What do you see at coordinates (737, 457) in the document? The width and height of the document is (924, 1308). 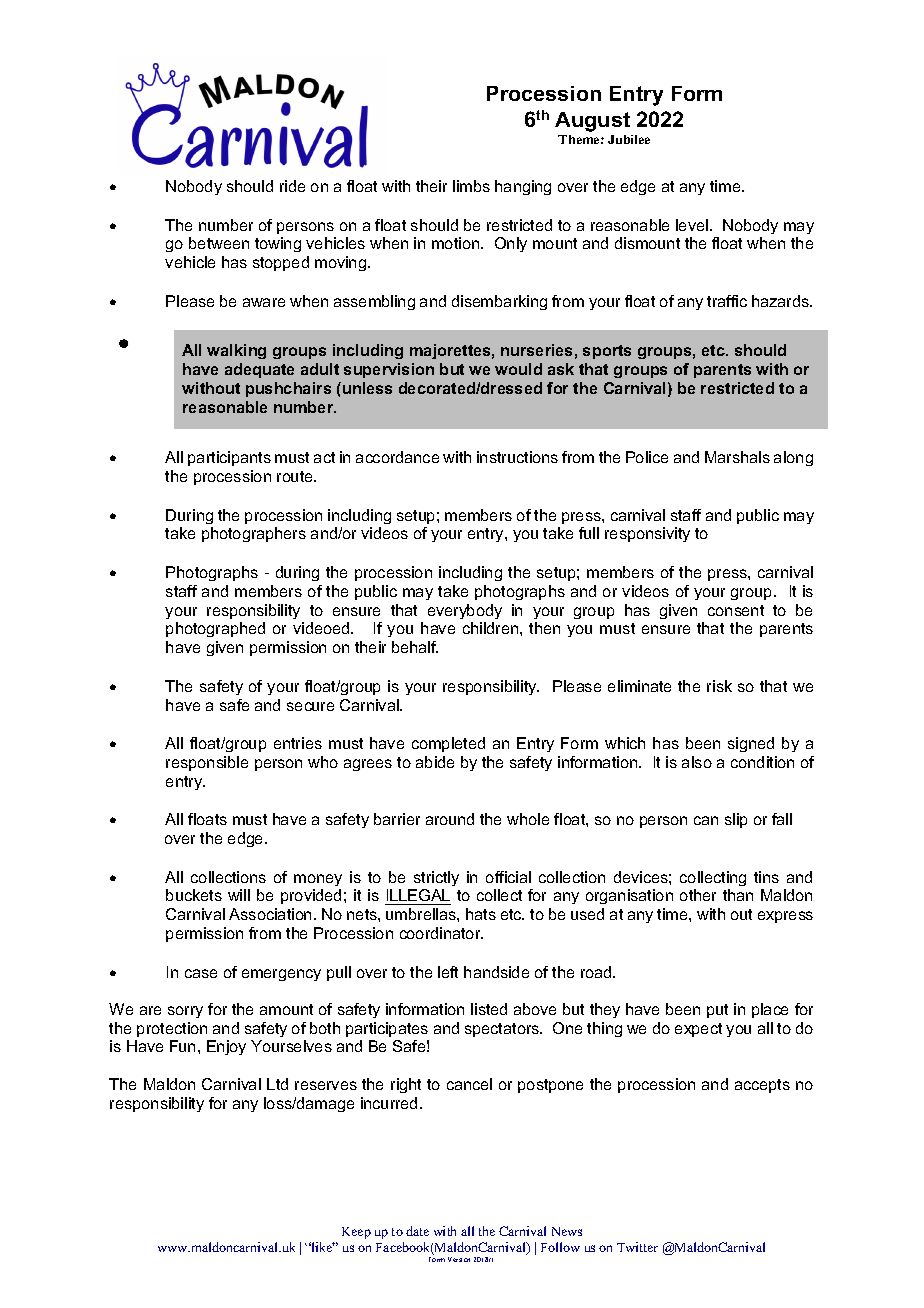 I see `Marshals` at bounding box center [737, 457].
